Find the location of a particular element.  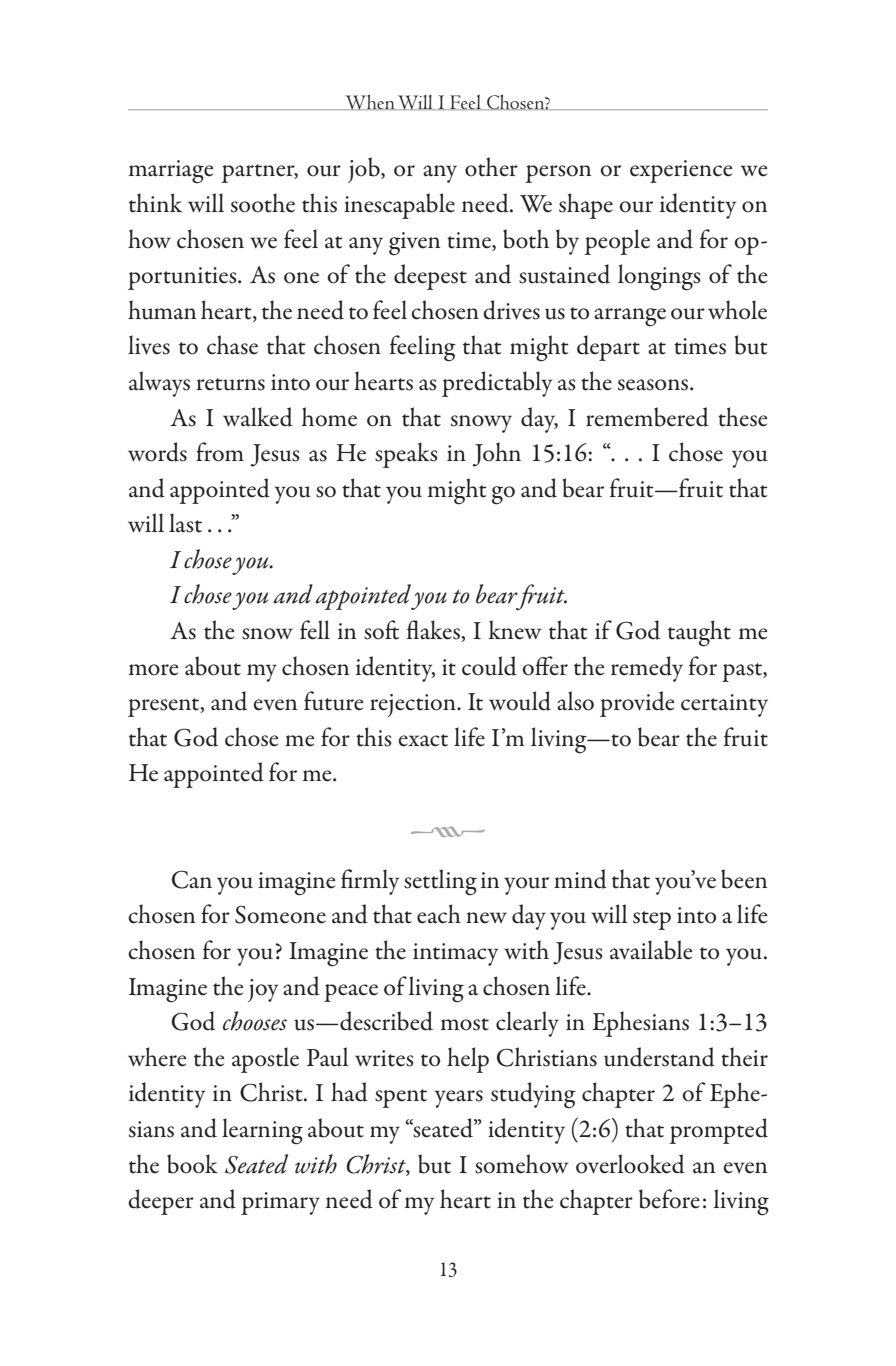

chase is located at coordinates (232, 345).
